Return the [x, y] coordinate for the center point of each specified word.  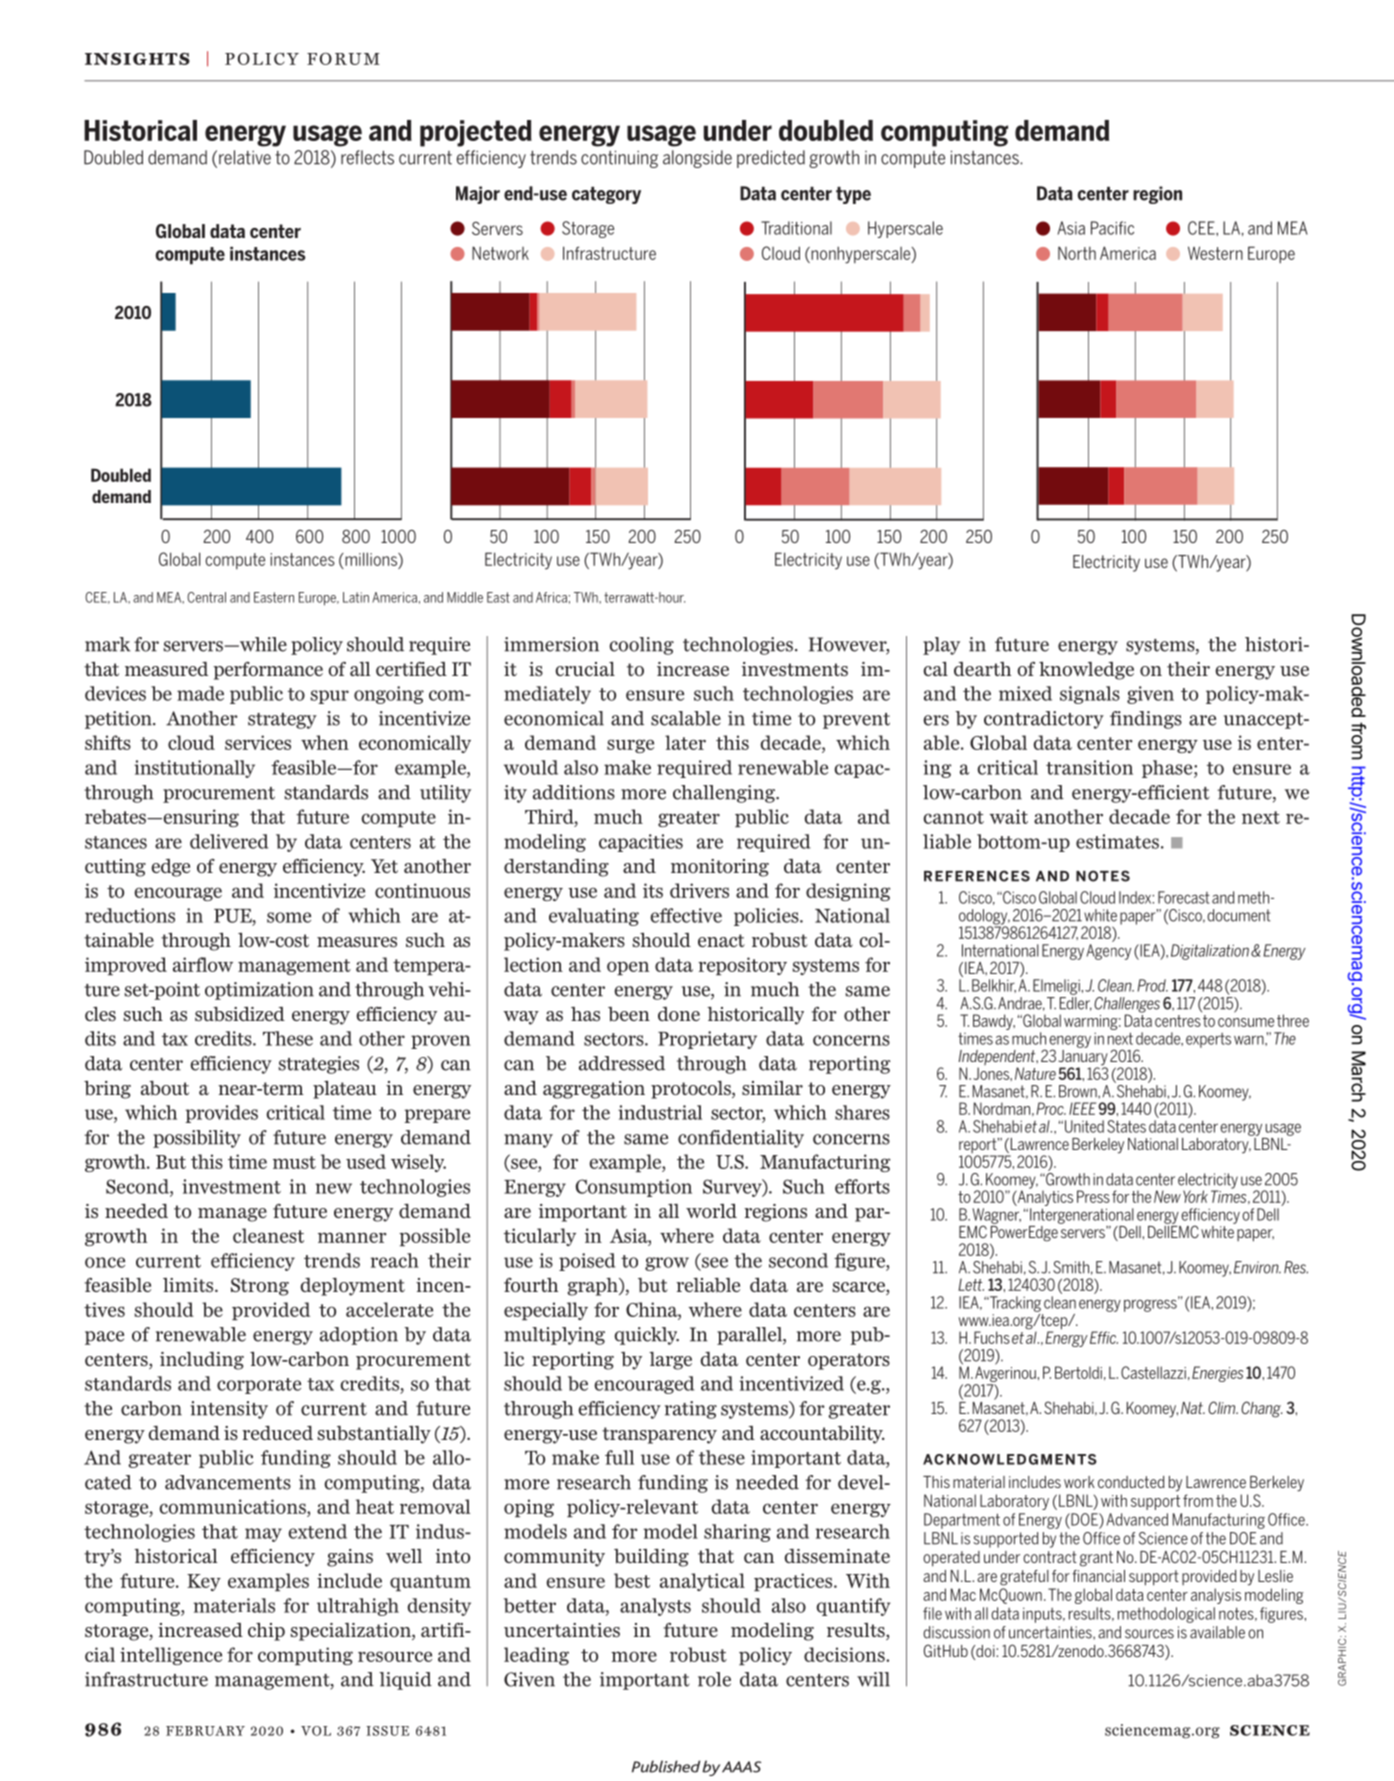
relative [245, 157]
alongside [697, 159]
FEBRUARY [205, 1731]
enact [721, 940]
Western [1215, 253]
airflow [203, 964]
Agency [1109, 952]
